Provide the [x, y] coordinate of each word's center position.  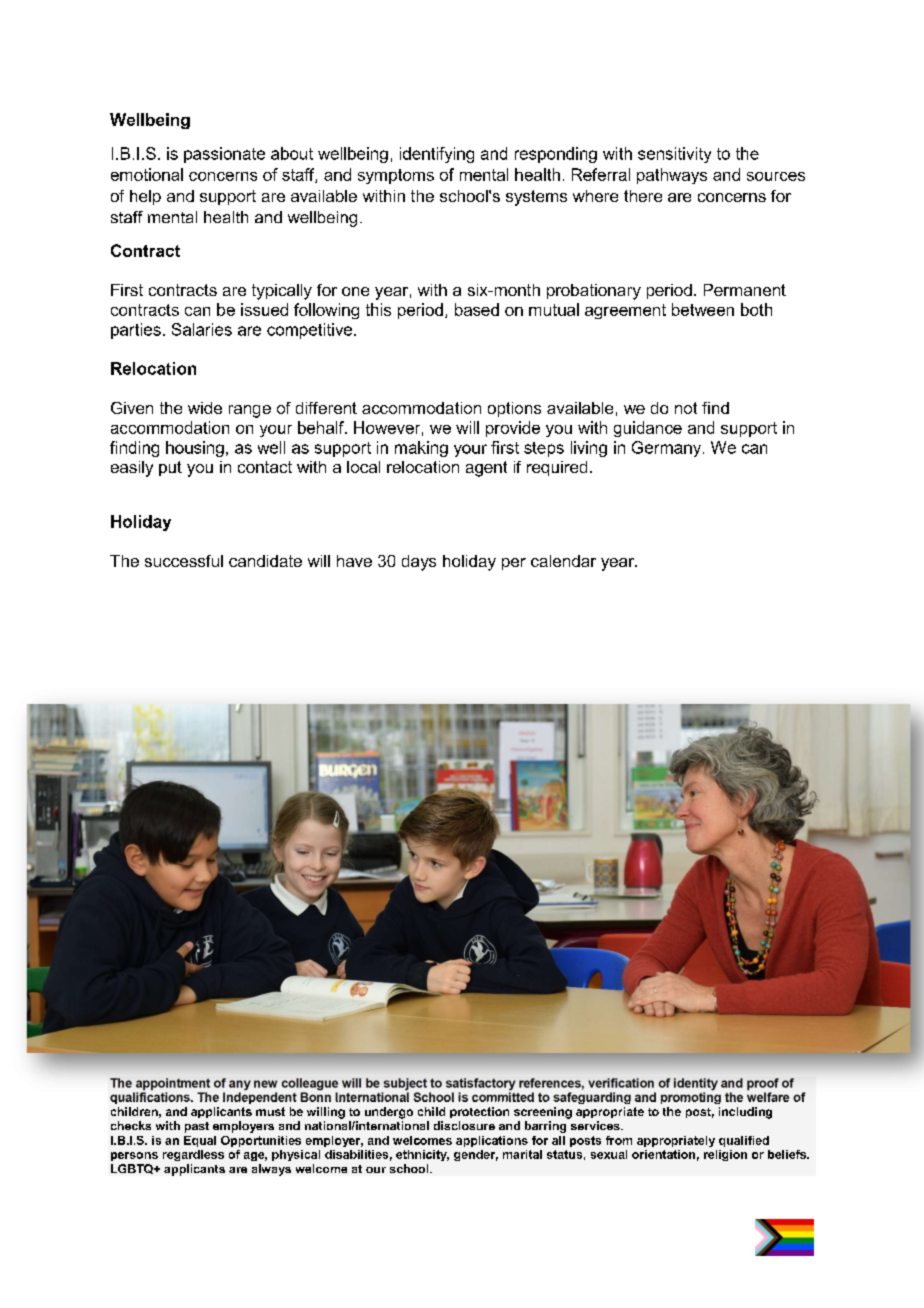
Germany [668, 449]
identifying [437, 155]
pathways [672, 176]
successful [184, 561]
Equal [200, 1141]
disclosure [464, 1125]
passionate [224, 155]
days [419, 563]
